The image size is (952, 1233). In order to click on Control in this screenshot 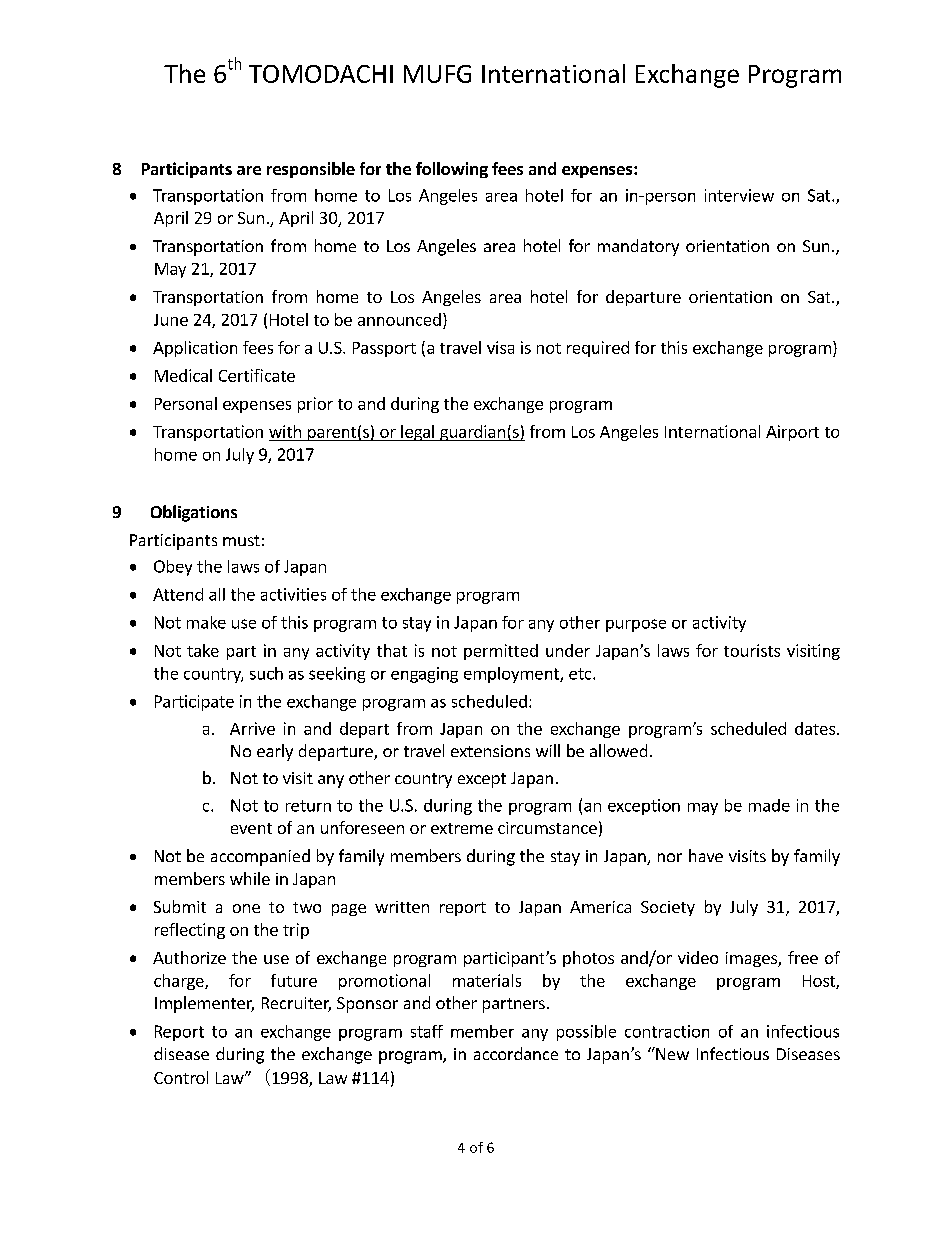, I will do `click(181, 1077)`.
